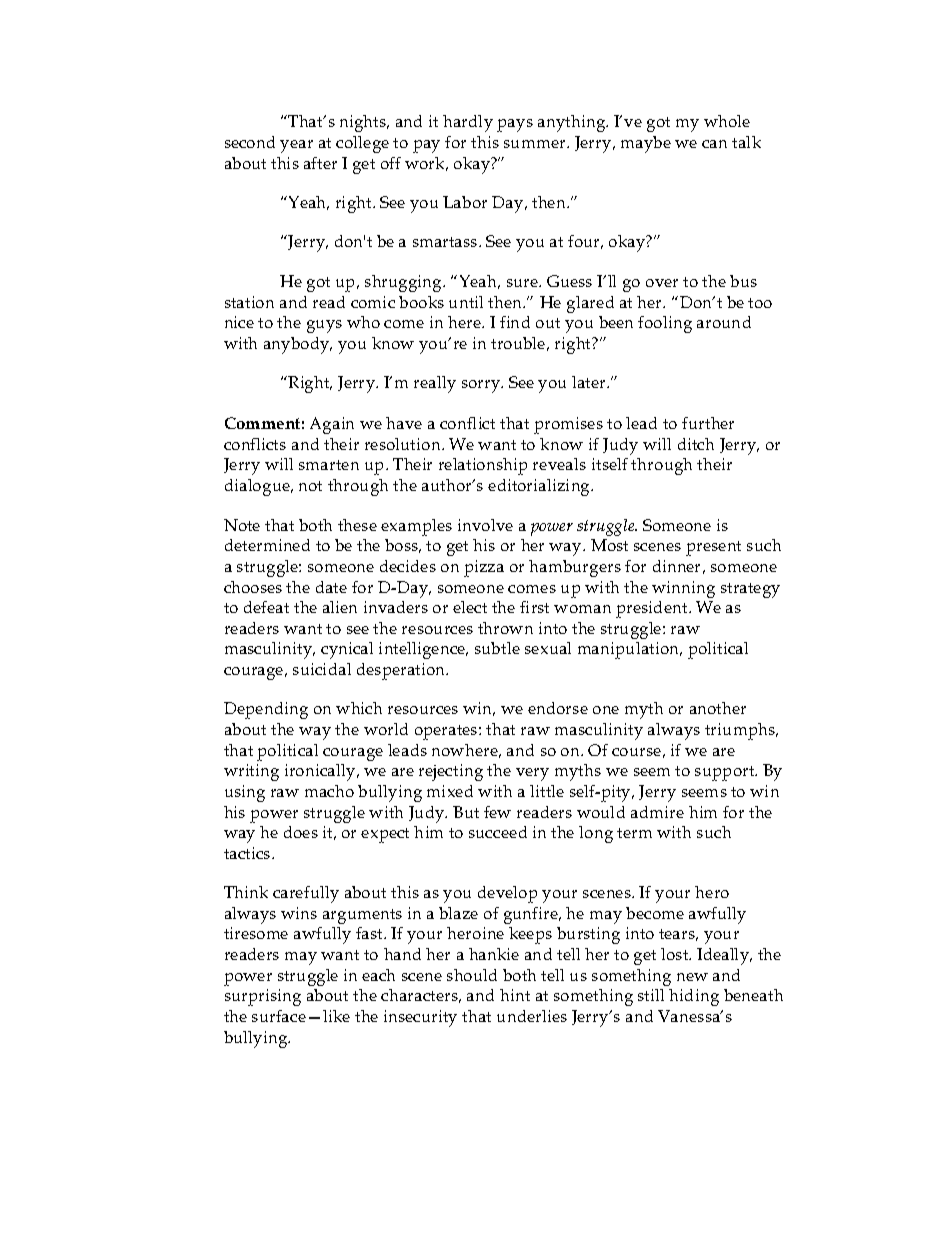 The width and height of the screenshot is (952, 1233). I want to click on pays, so click(515, 125).
